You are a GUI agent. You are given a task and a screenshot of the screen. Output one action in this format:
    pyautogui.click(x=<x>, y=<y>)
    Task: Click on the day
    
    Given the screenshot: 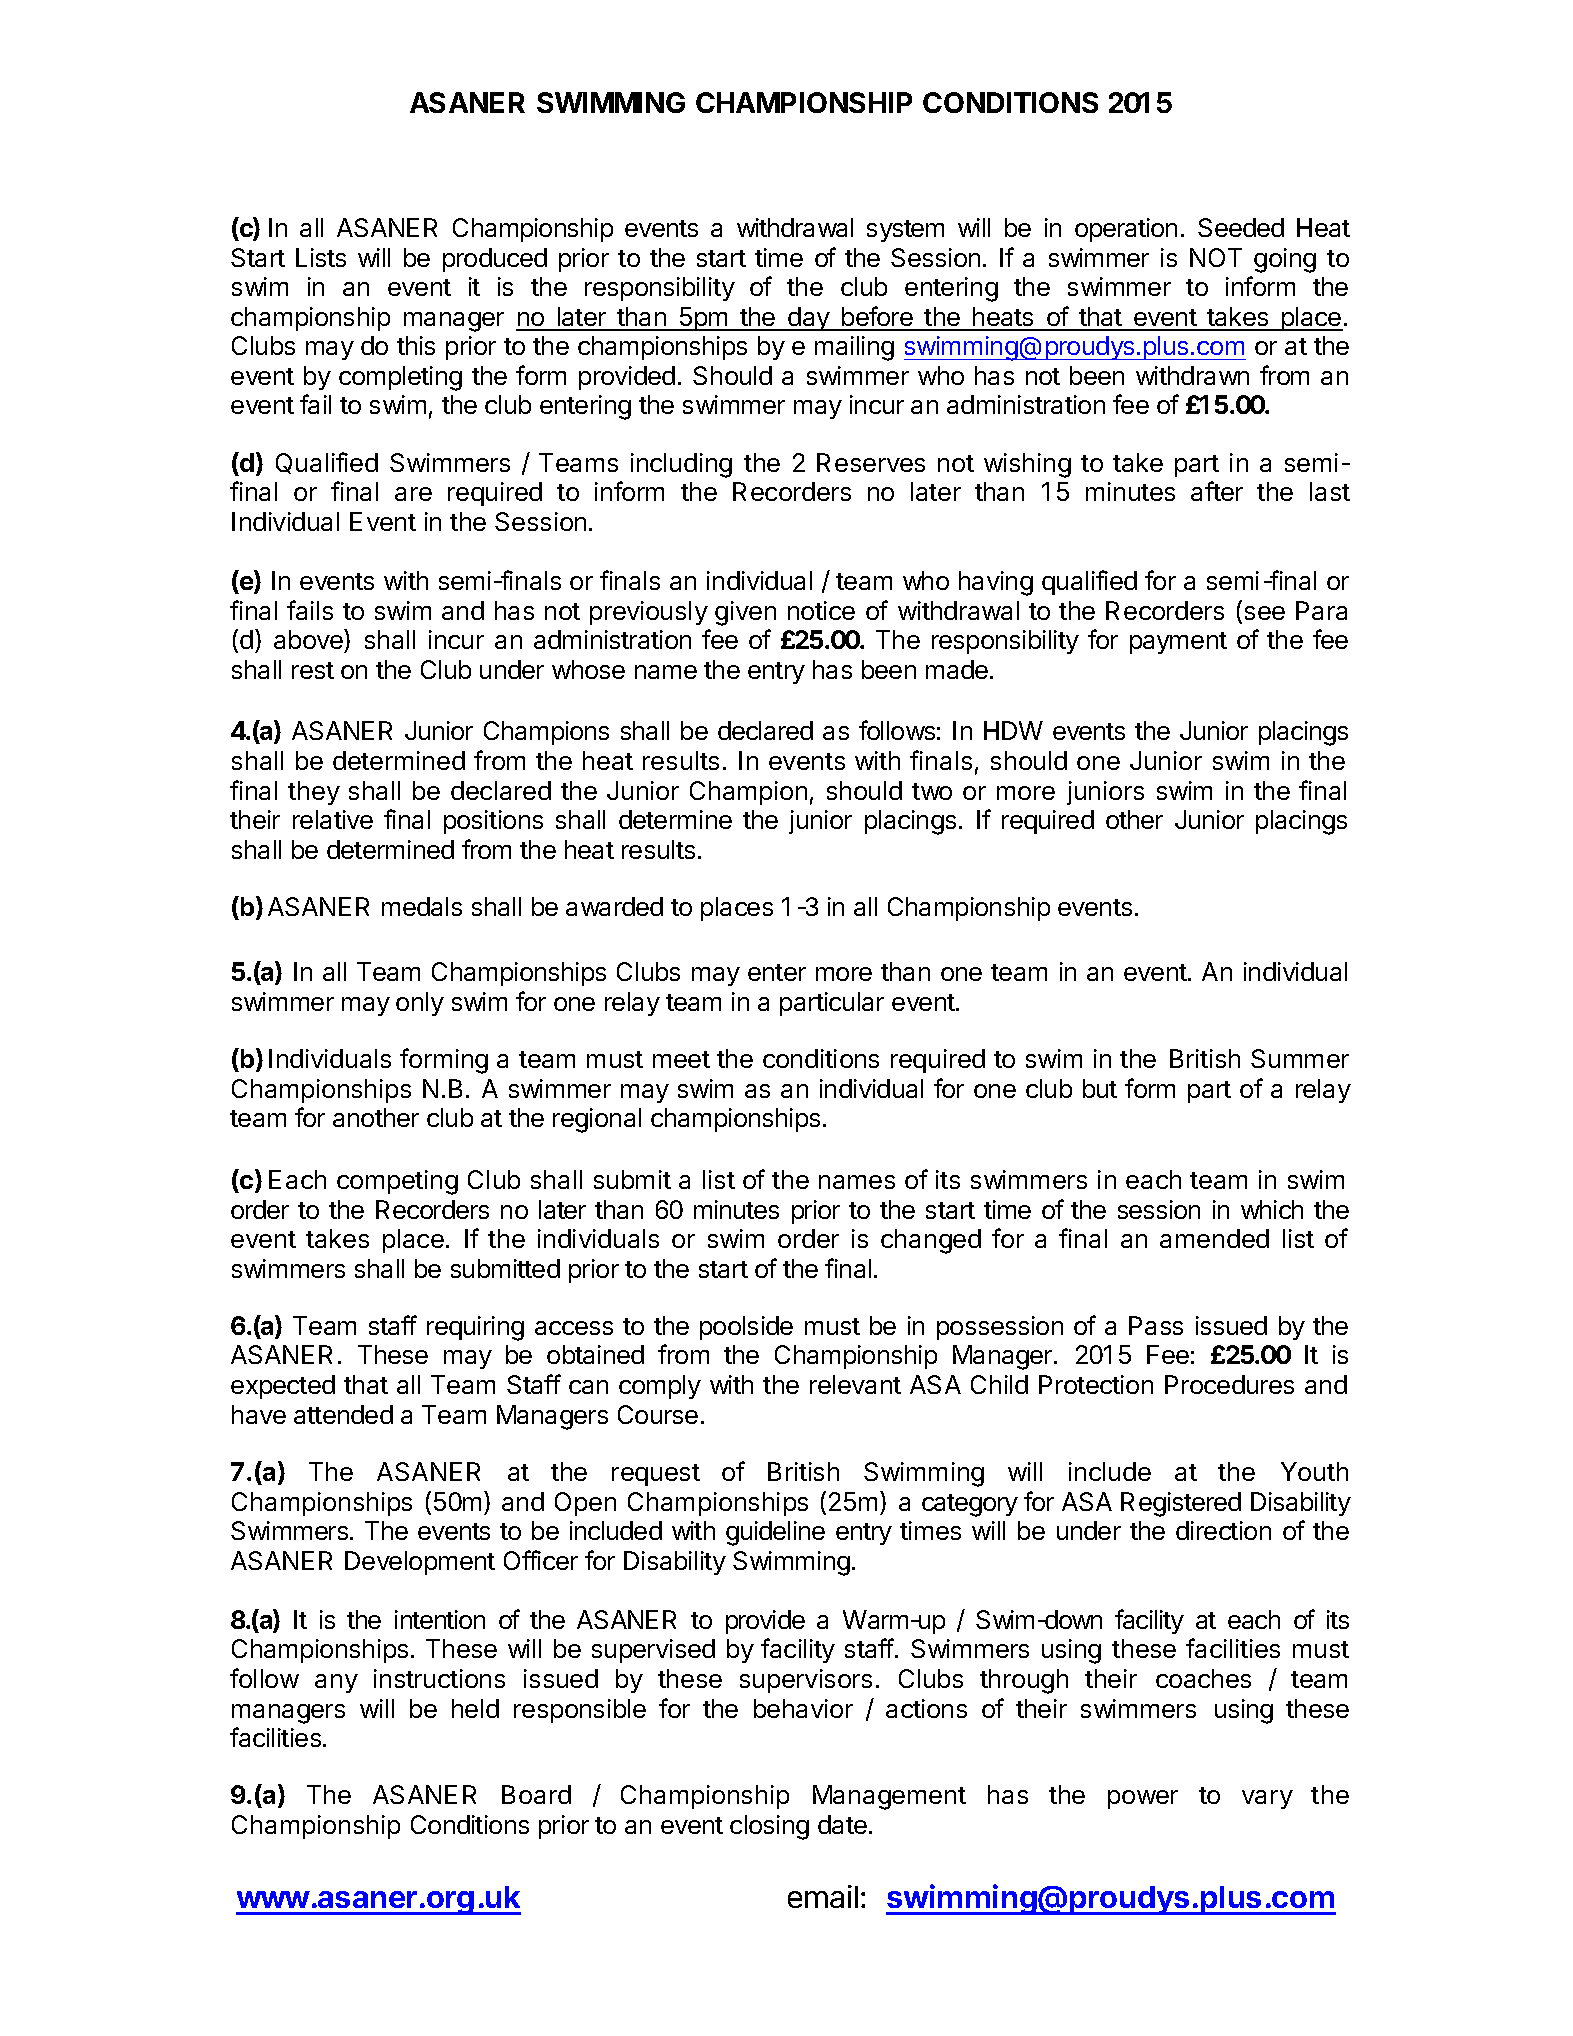 What is the action you would take?
    pyautogui.click(x=809, y=319)
